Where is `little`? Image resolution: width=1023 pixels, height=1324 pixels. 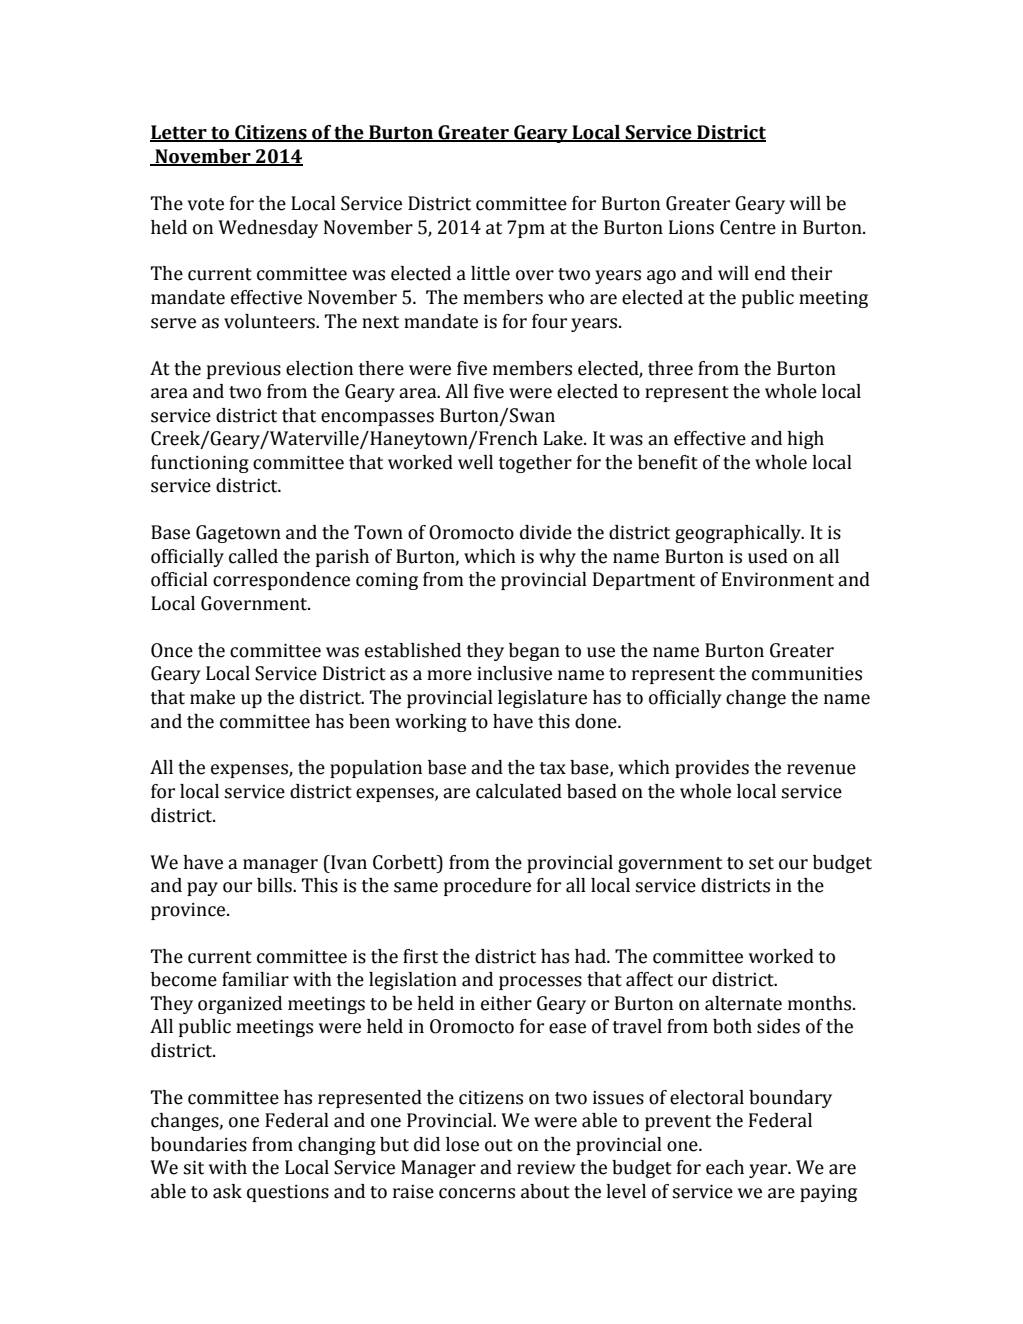 little is located at coordinates (490, 273).
